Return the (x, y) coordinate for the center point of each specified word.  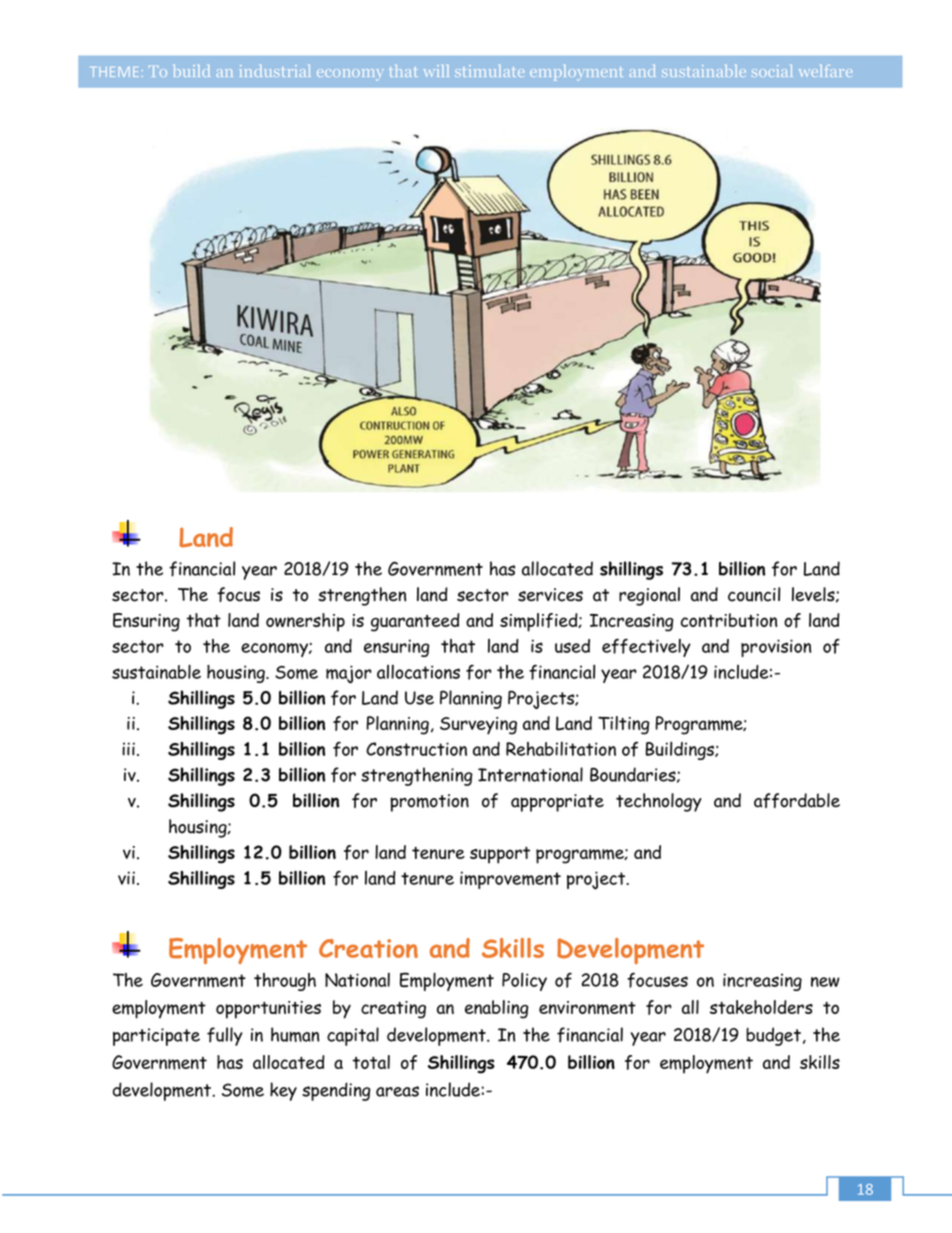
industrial (275, 71)
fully (225, 1036)
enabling (496, 1009)
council (754, 594)
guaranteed (415, 622)
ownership (305, 622)
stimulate (489, 71)
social (772, 71)
